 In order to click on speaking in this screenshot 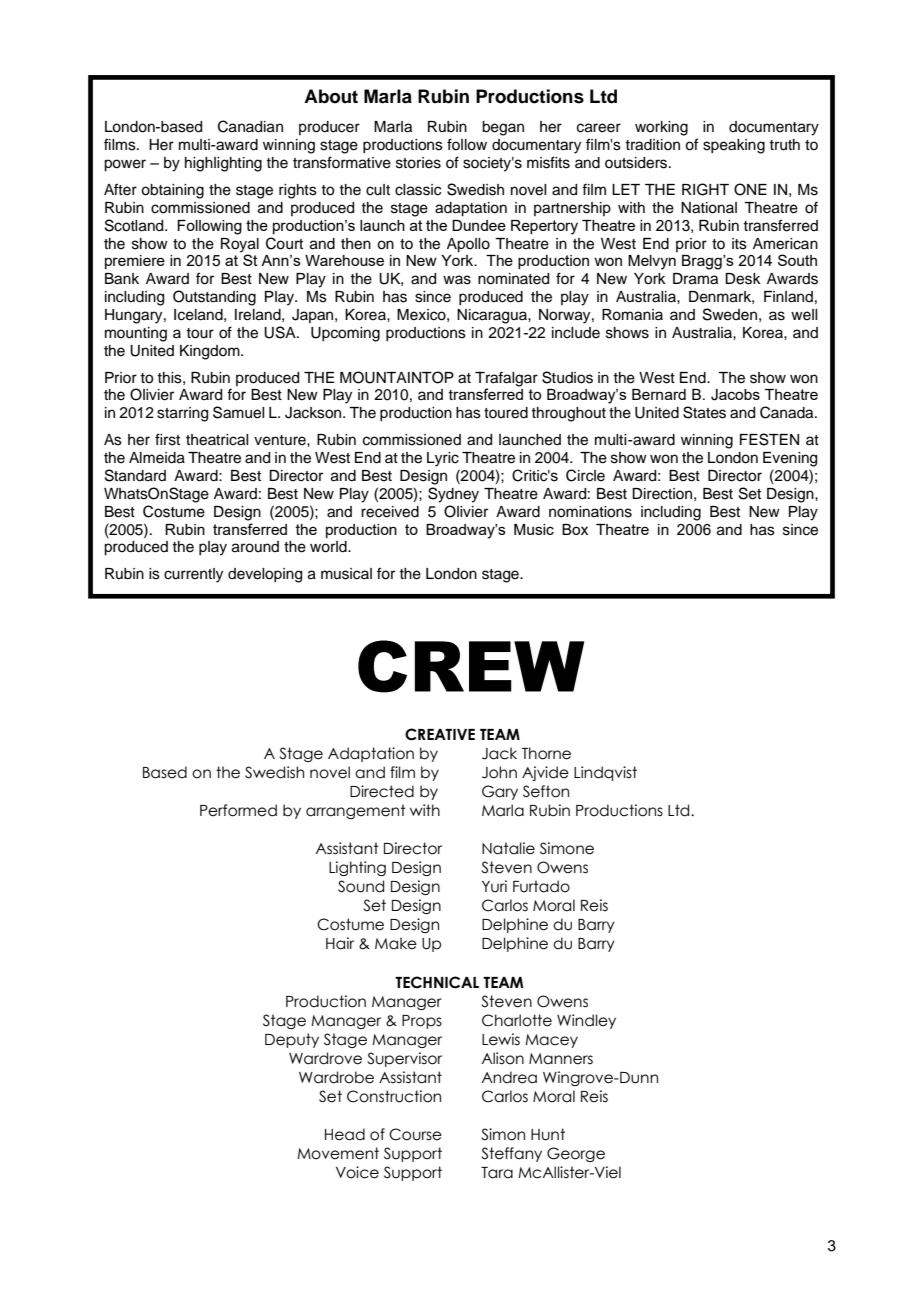, I will do `click(734, 146)`.
